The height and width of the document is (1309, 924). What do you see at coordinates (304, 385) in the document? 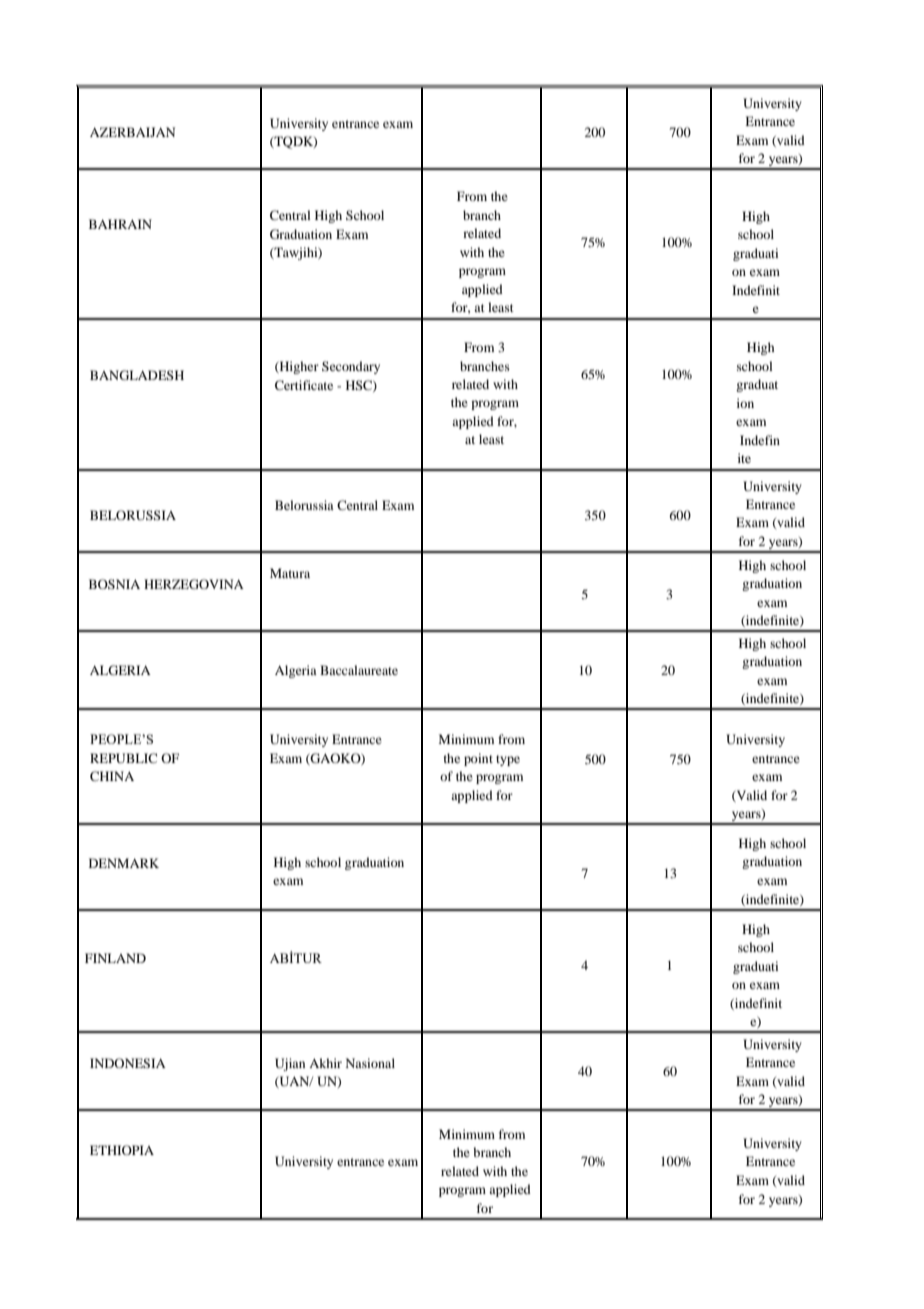
I see `Certificate` at bounding box center [304, 385].
